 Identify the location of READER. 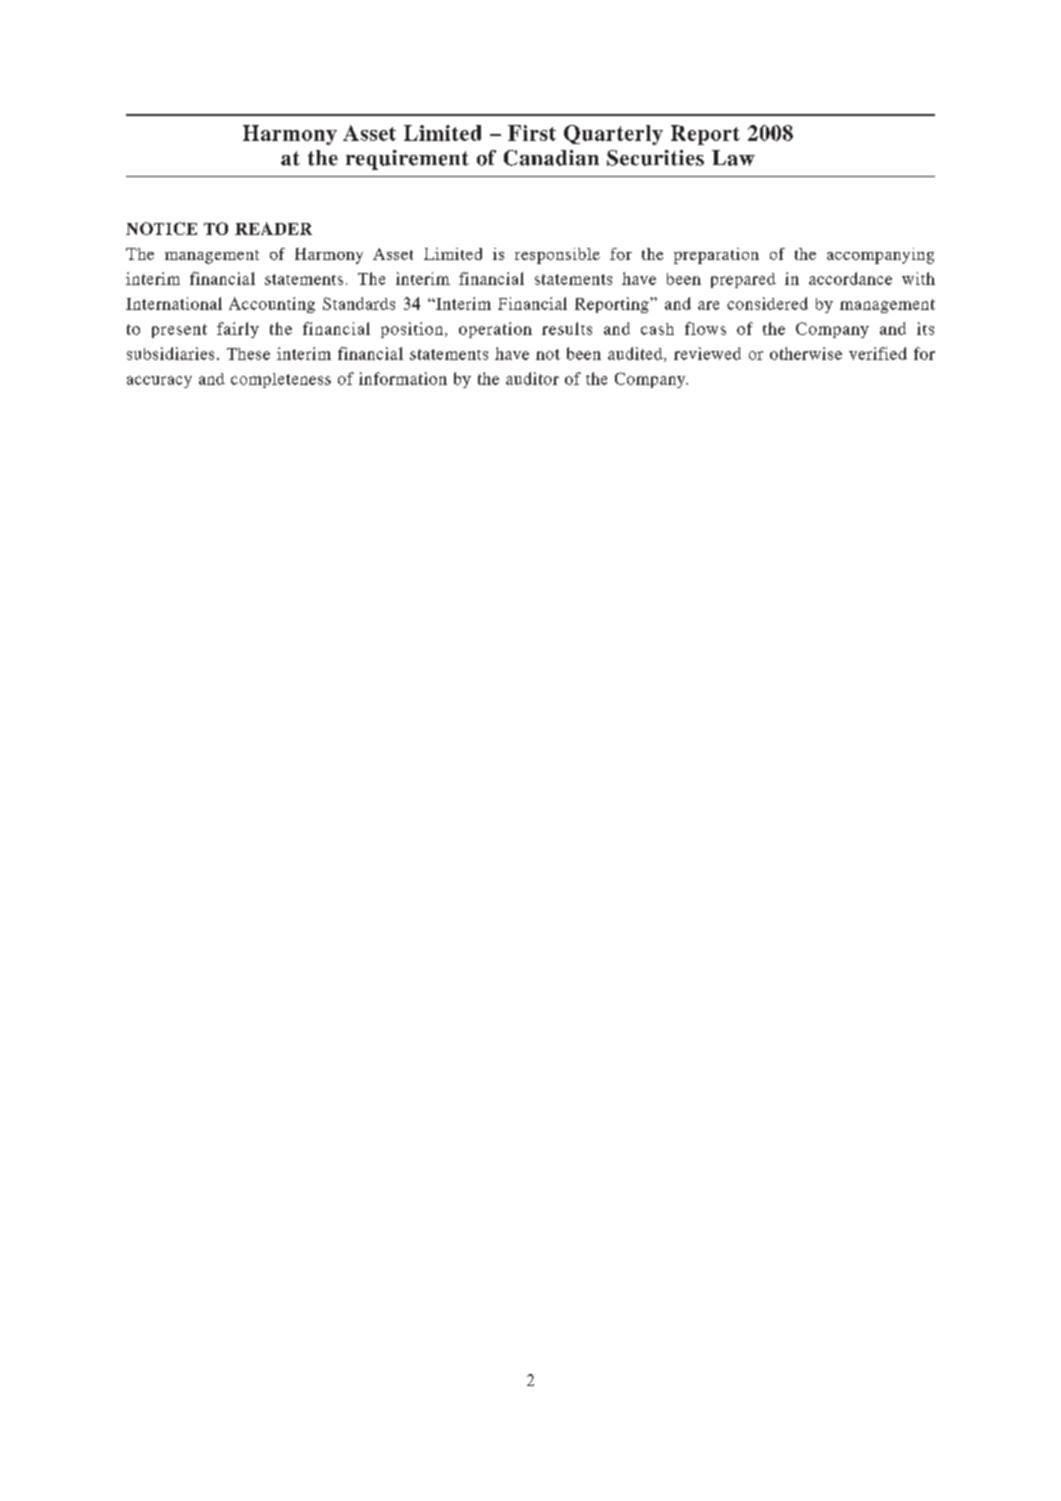
(273, 228).
